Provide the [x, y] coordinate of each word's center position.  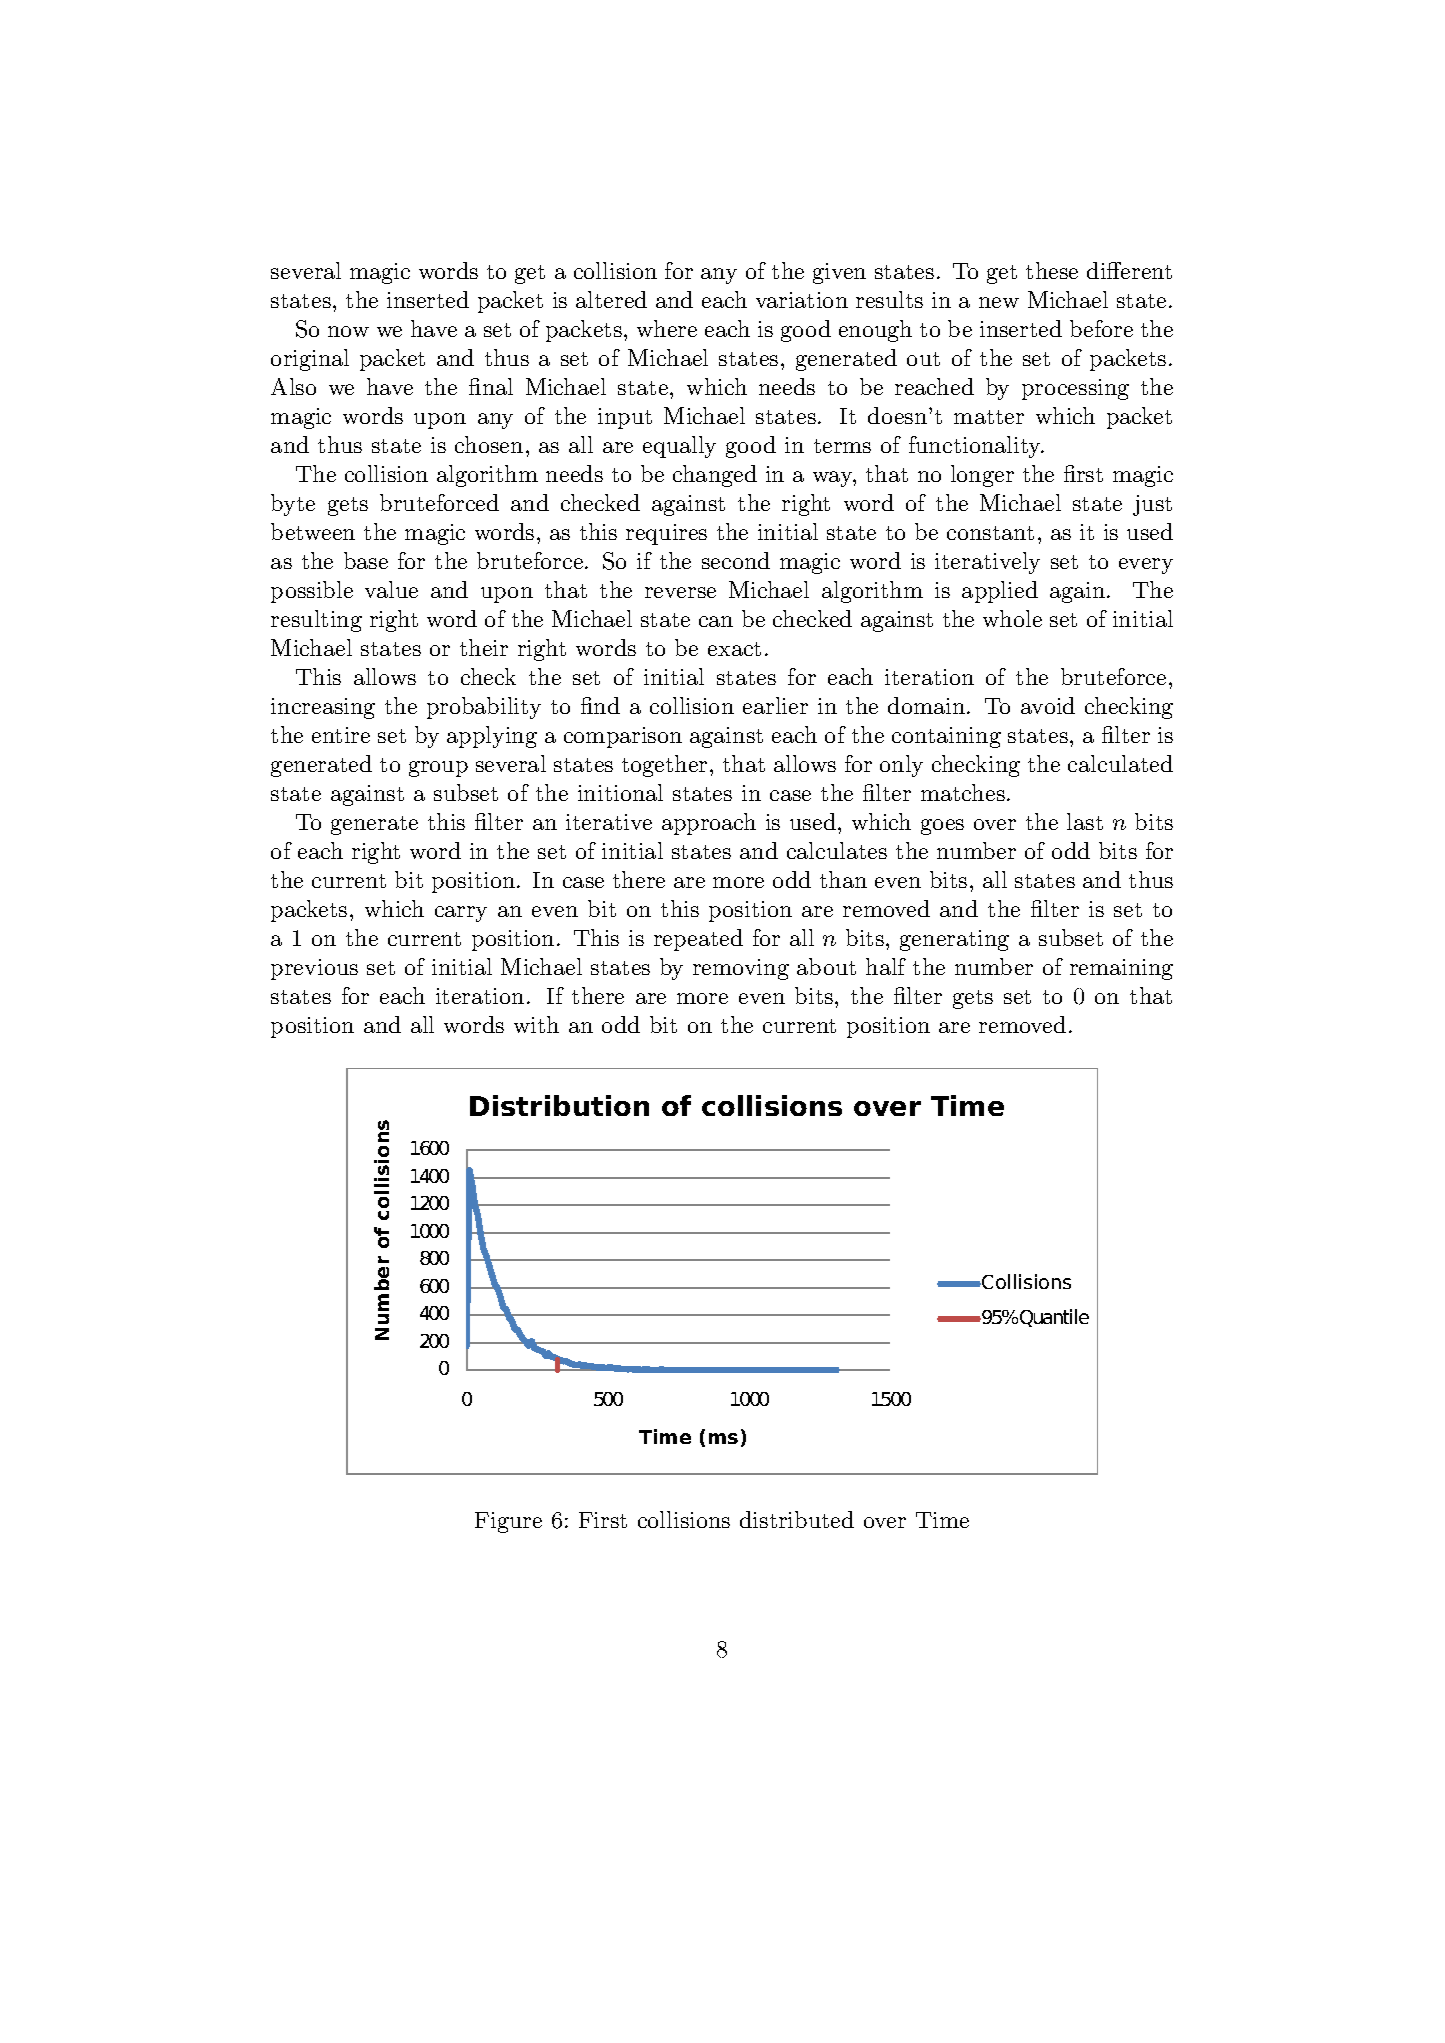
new [999, 302]
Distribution [559, 1105]
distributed [797, 1519]
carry [461, 914]
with [536, 1024]
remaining [1121, 969]
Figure [508, 1522]
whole [1012, 618]
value [391, 589]
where [667, 328]
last [1085, 821]
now [348, 331]
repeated [698, 940]
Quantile [1054, 1318]
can [716, 621]
